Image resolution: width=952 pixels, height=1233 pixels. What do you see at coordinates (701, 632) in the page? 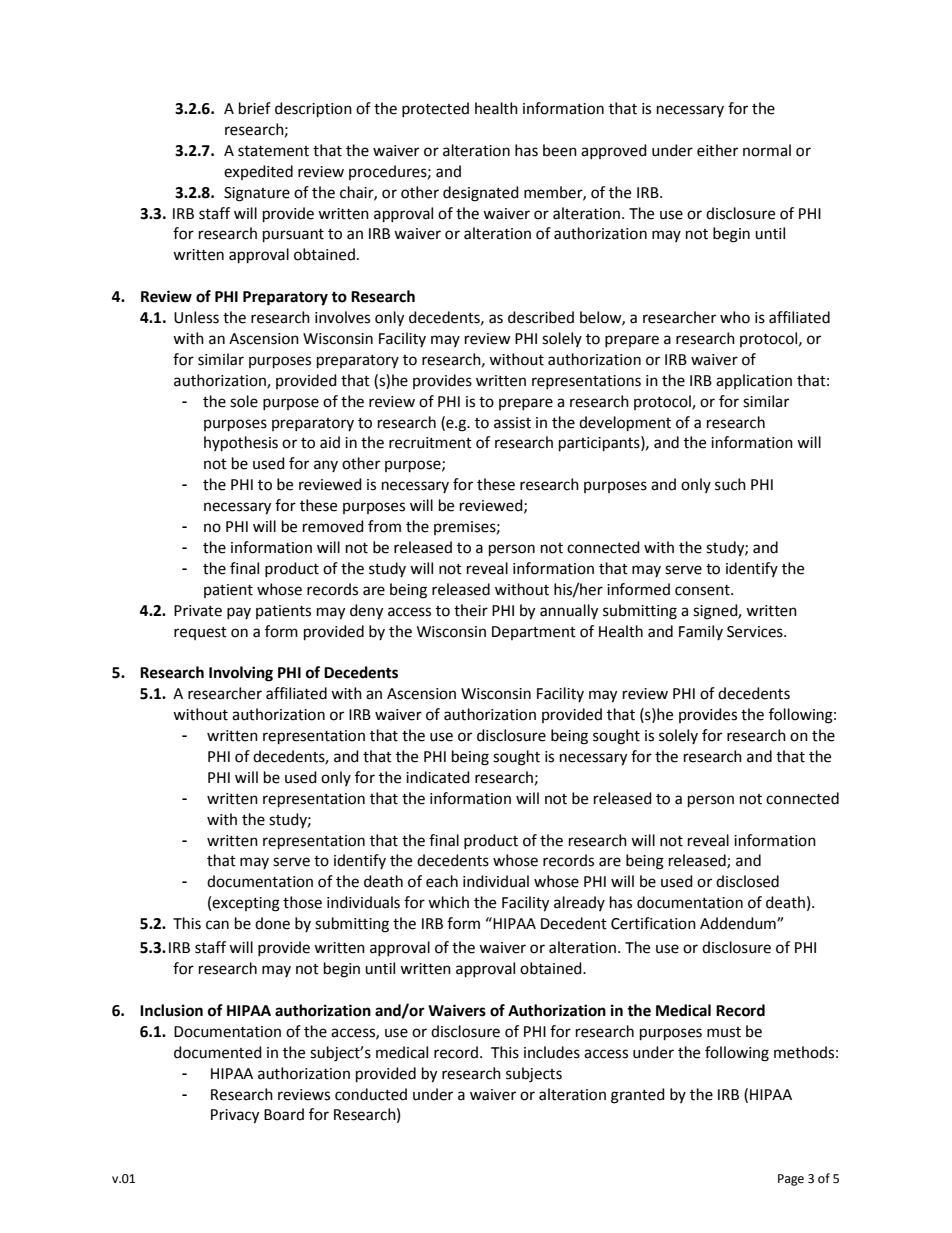
I see `Family` at bounding box center [701, 632].
